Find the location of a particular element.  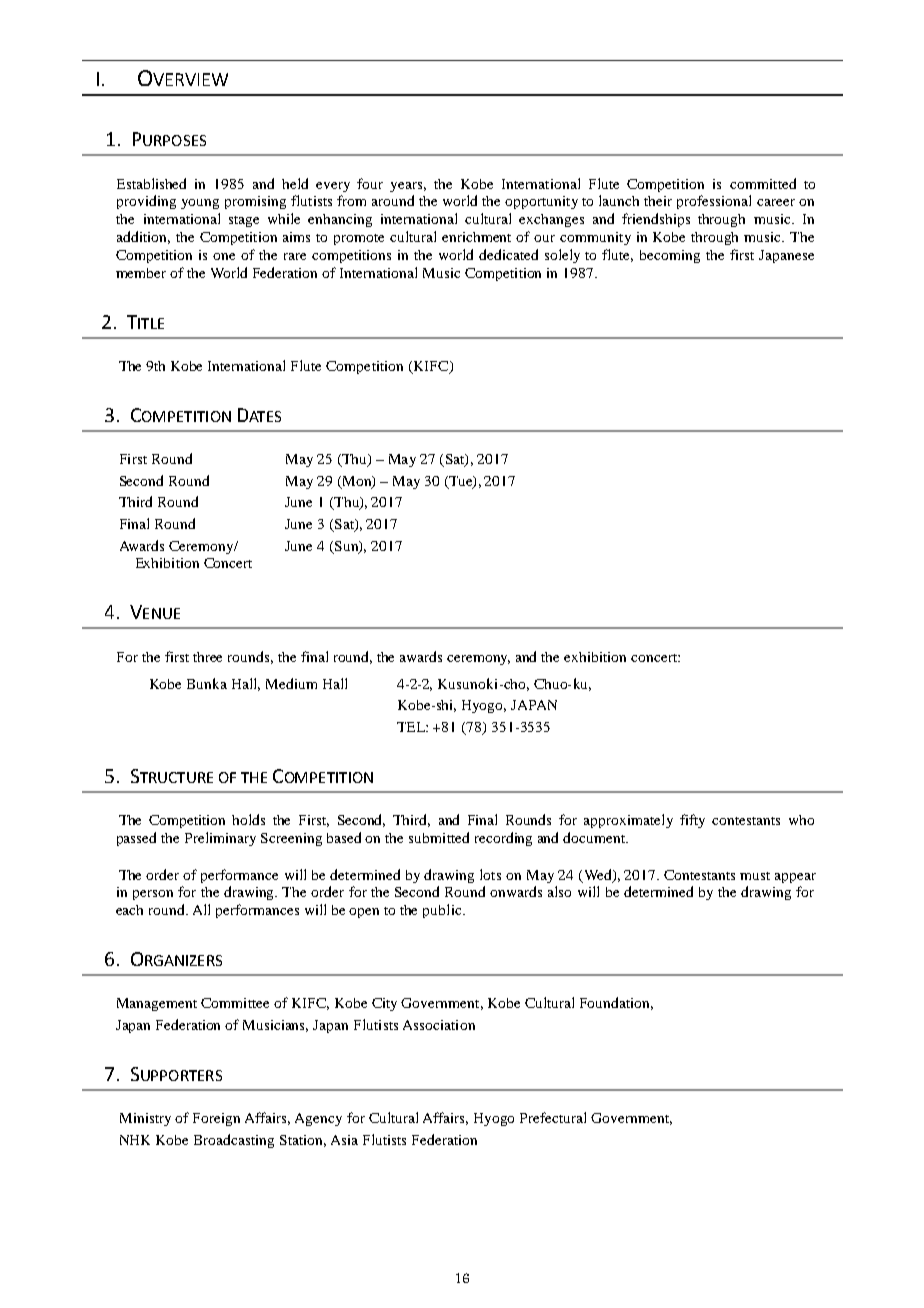

Prefectural is located at coordinates (553, 1117).
